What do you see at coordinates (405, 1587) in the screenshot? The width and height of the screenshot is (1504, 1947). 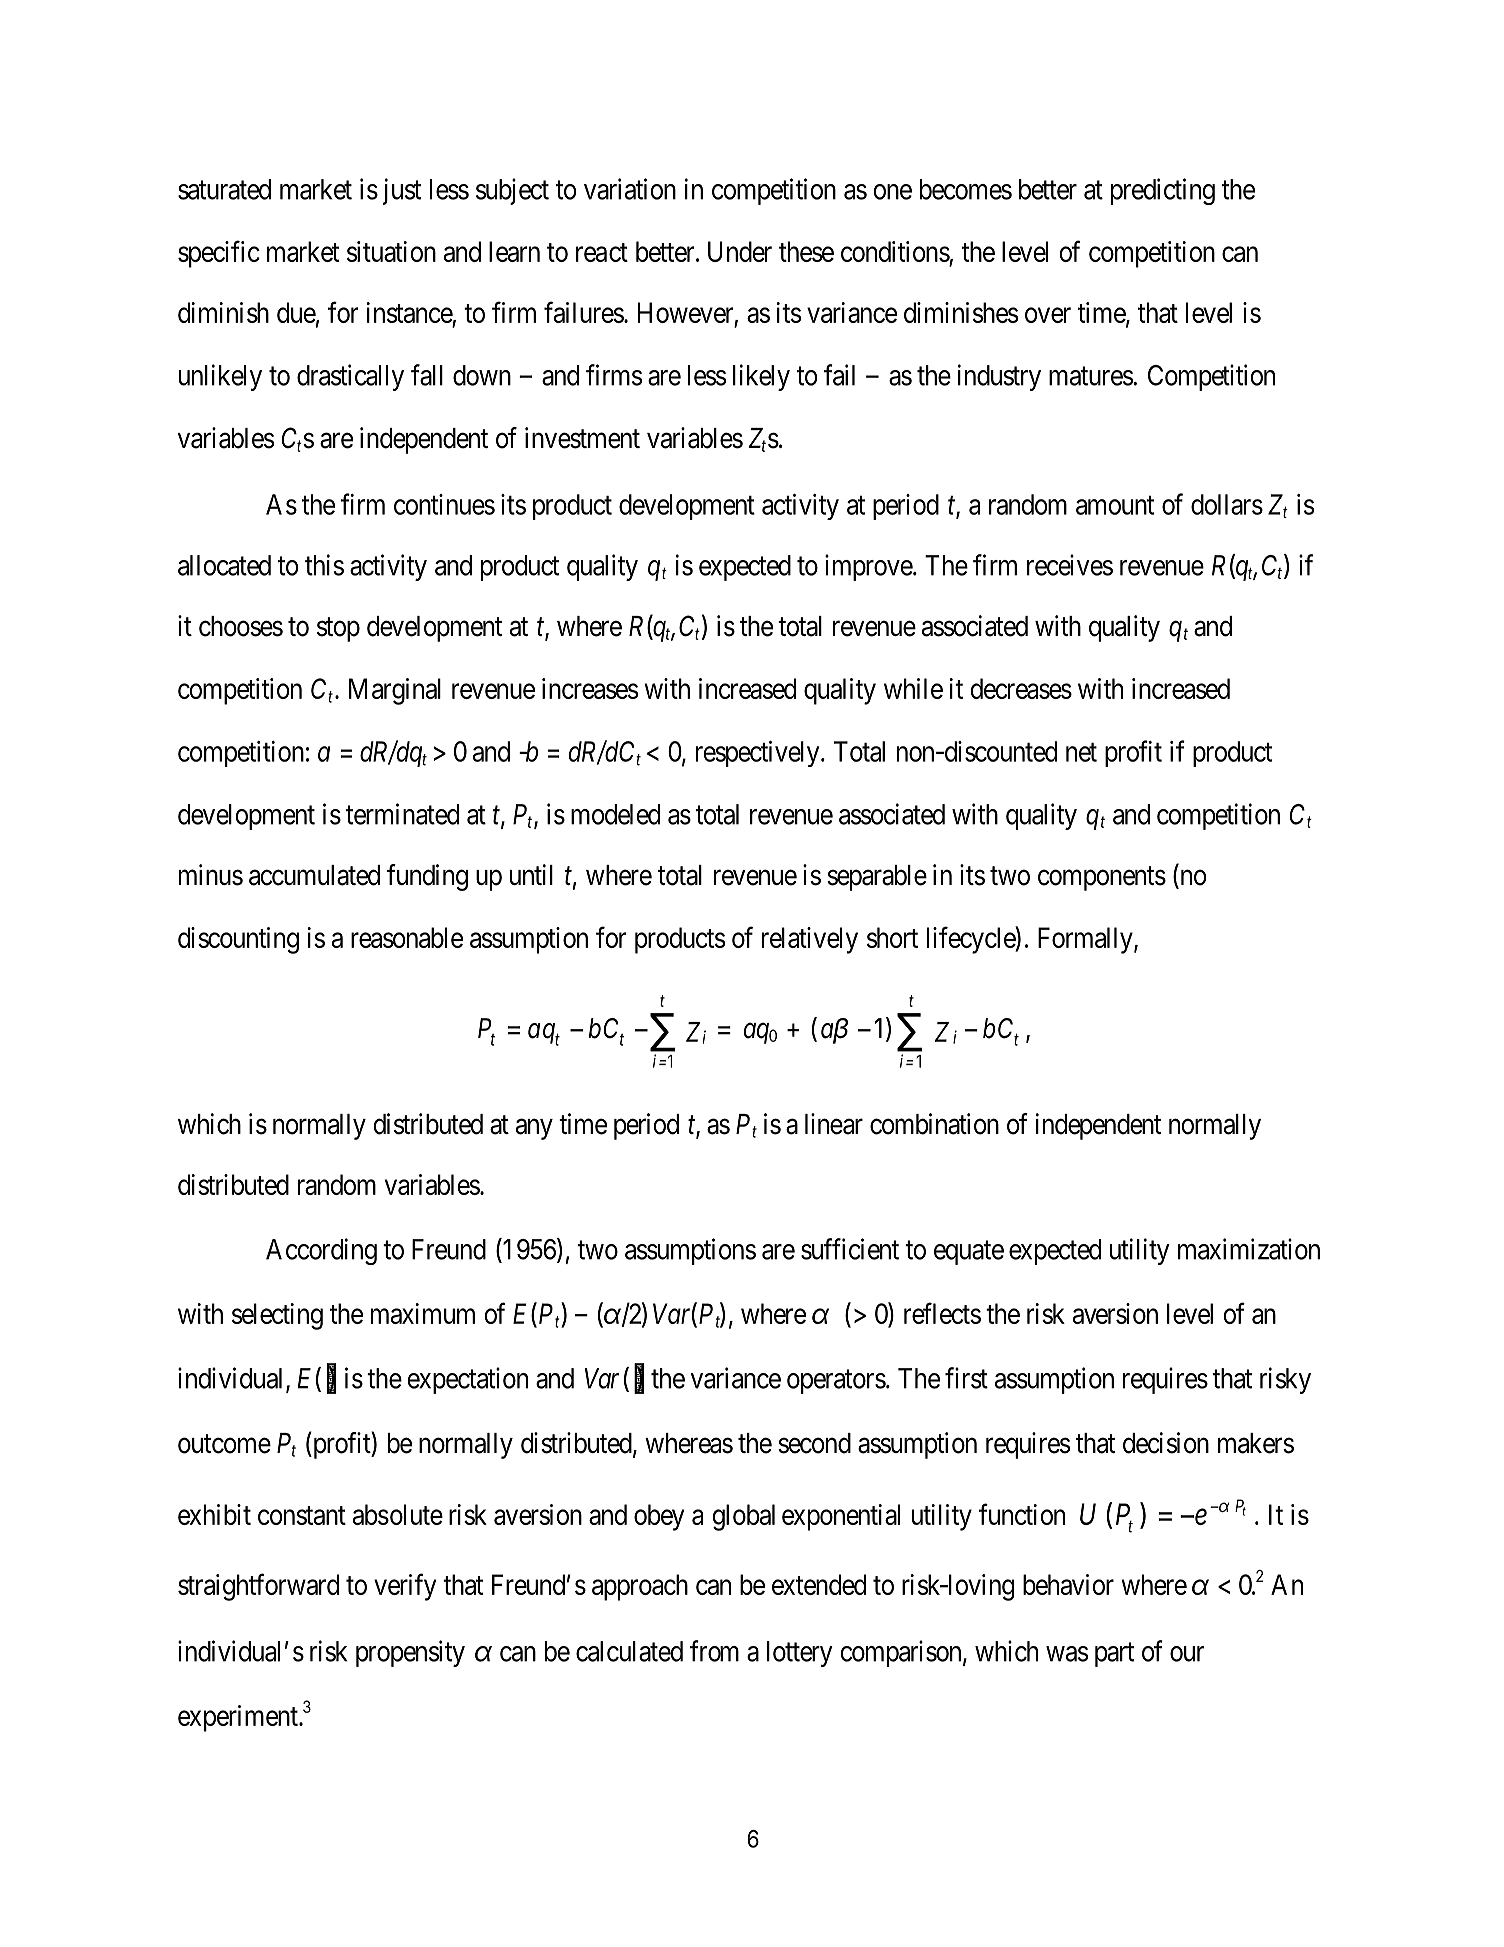 I see `verify` at bounding box center [405, 1587].
